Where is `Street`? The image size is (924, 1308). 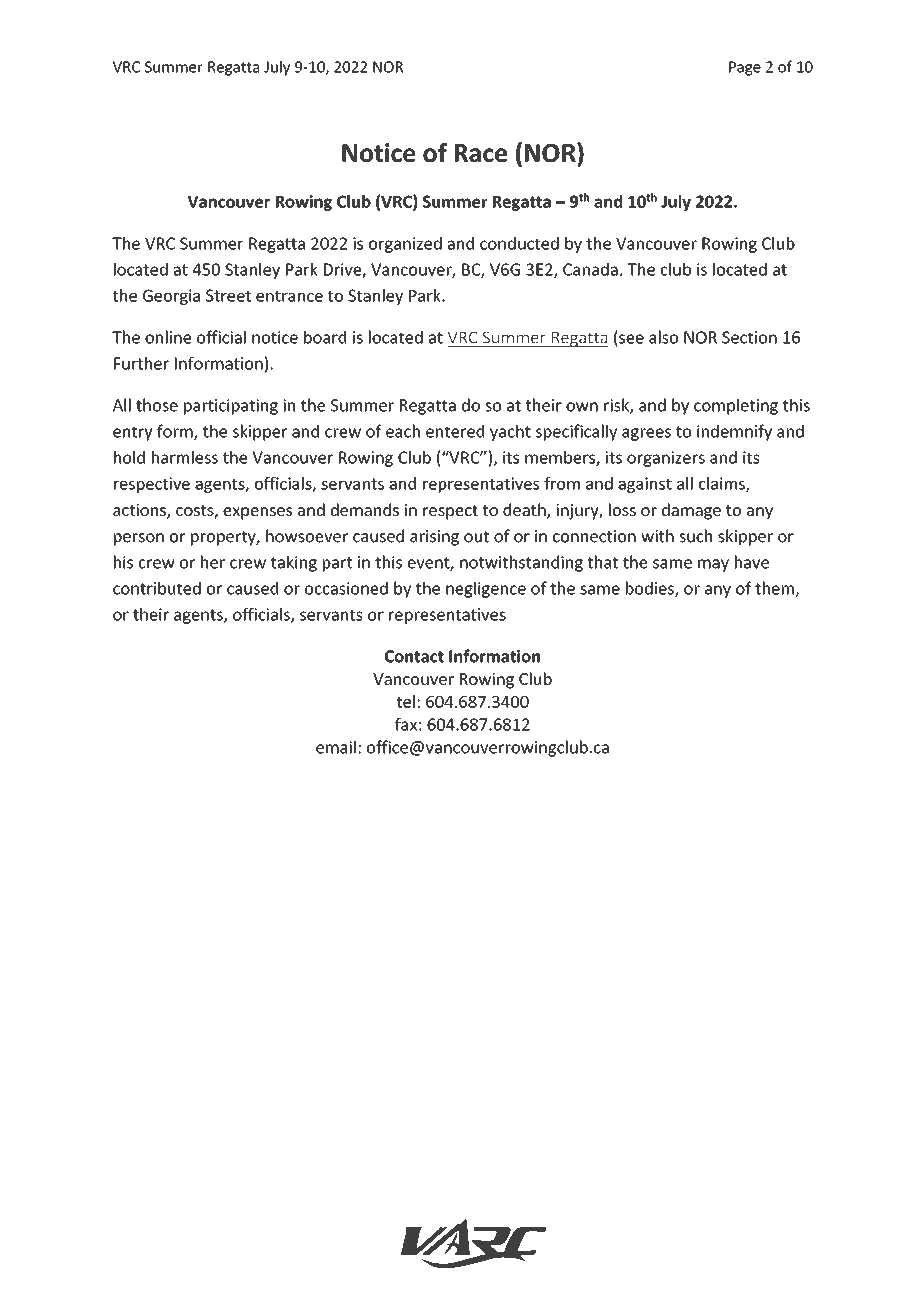 Street is located at coordinates (228, 295).
